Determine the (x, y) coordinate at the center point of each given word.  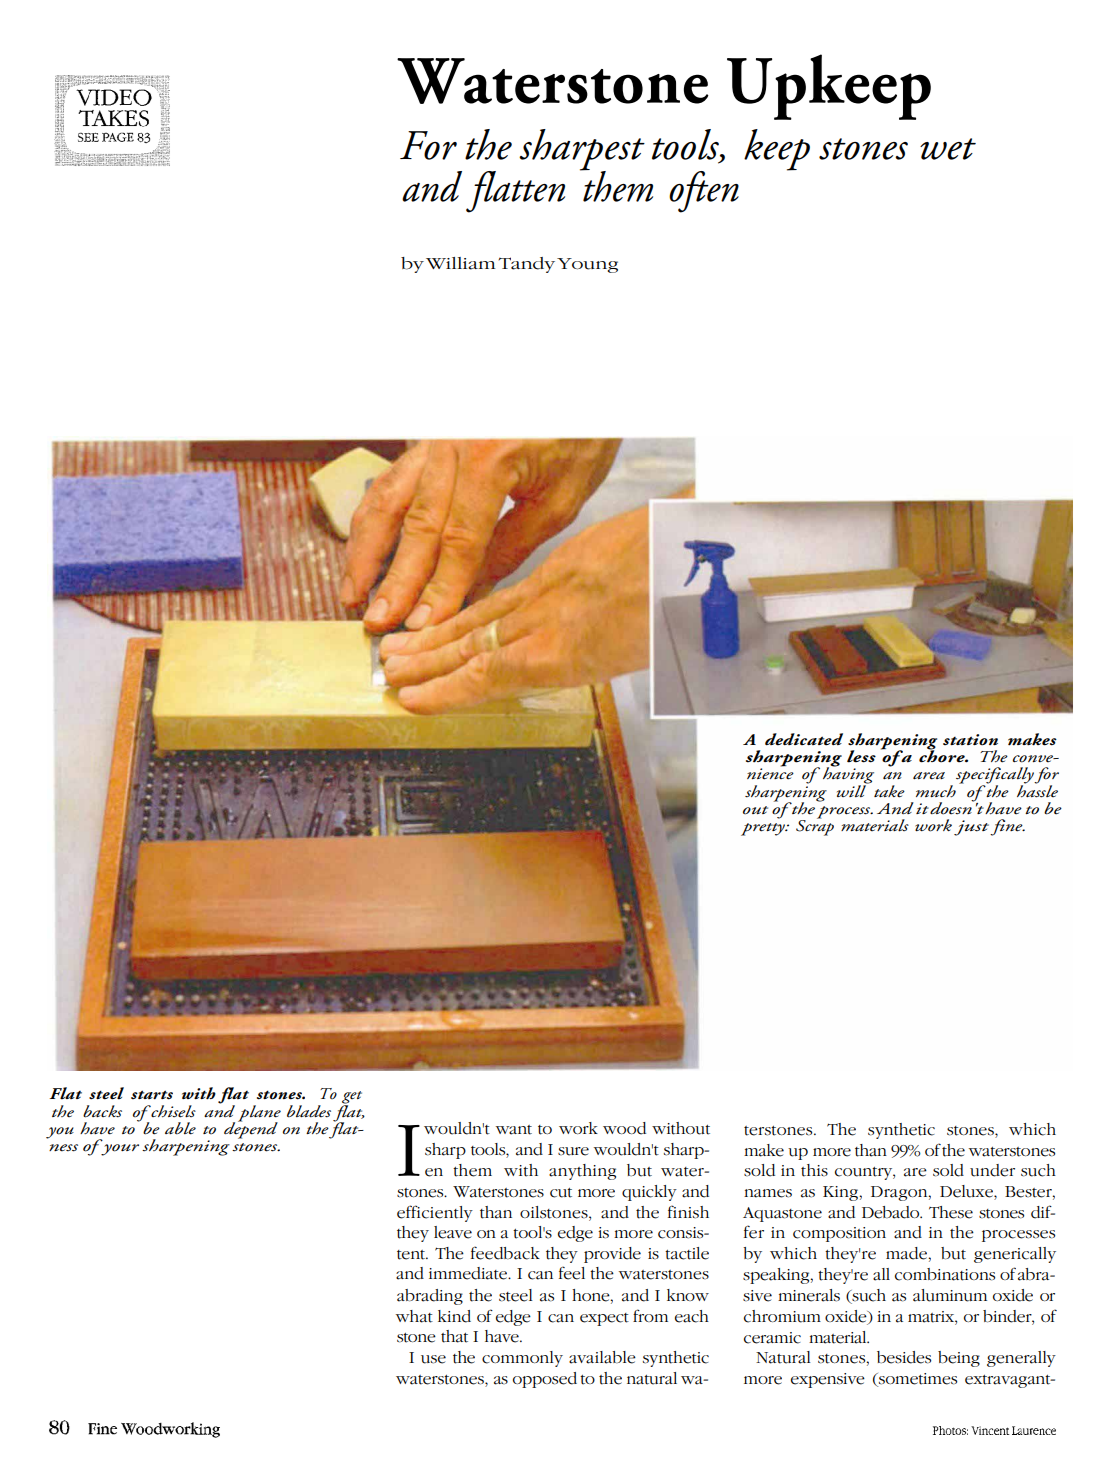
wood (624, 1128)
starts (152, 1095)
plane (259, 1114)
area (929, 776)
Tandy (527, 265)
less (861, 756)
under (992, 1170)
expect (604, 1319)
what (414, 1316)
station (970, 740)
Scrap (815, 827)
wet (948, 149)
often (704, 192)
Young (587, 265)
